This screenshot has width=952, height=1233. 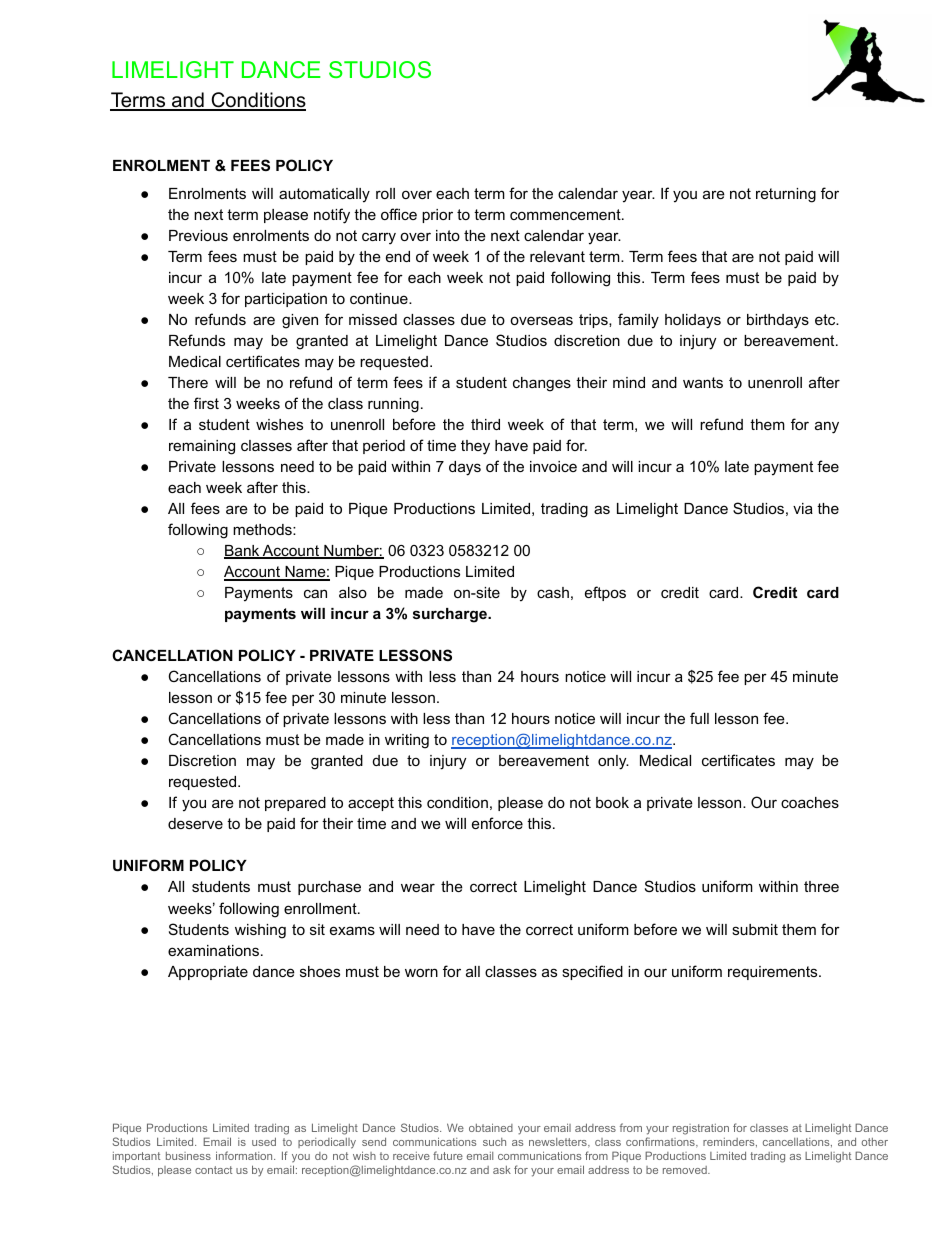 I want to click on Previous, so click(x=198, y=235).
